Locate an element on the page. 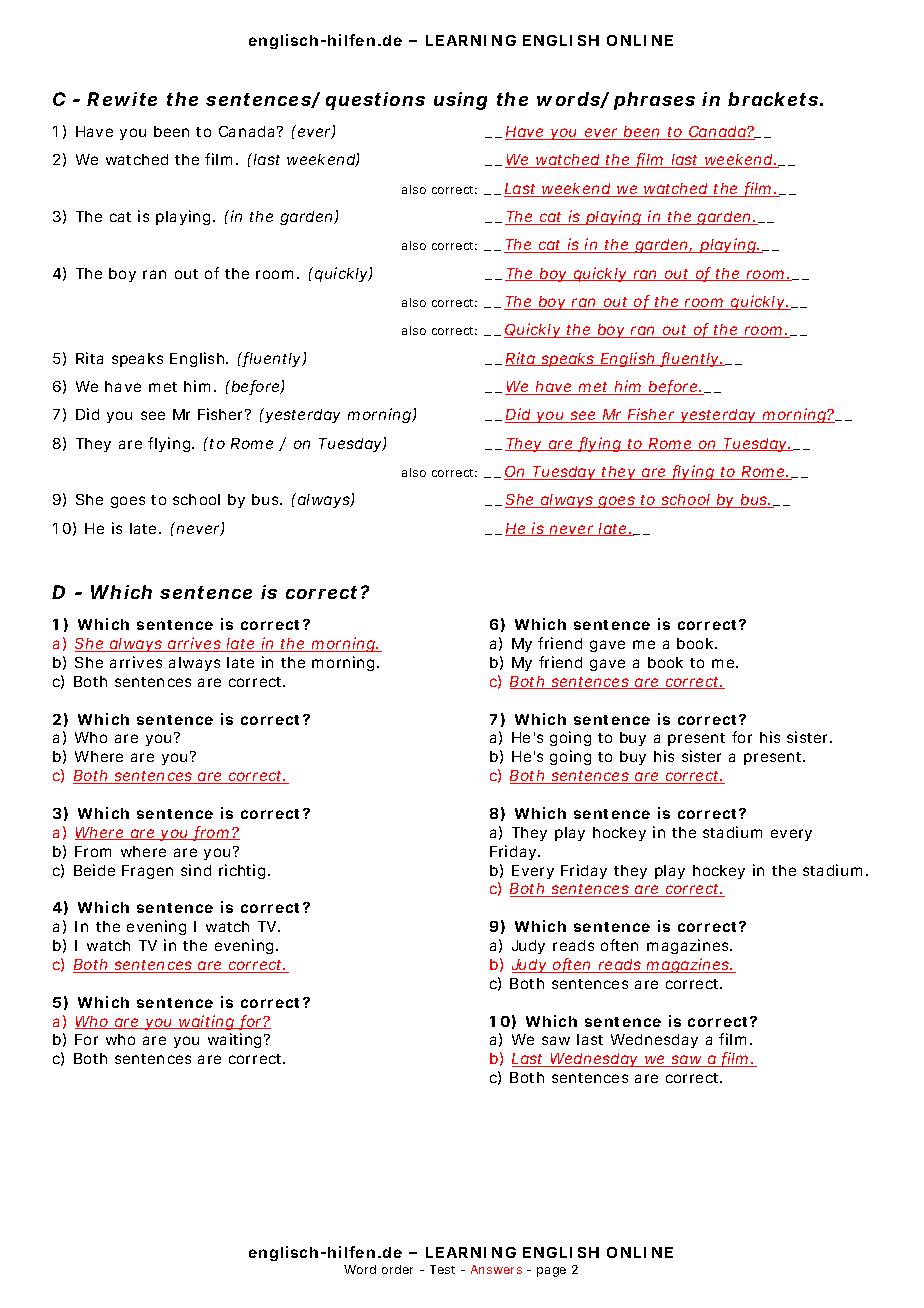 This image has height=1308, width=924. sind is located at coordinates (196, 870).
